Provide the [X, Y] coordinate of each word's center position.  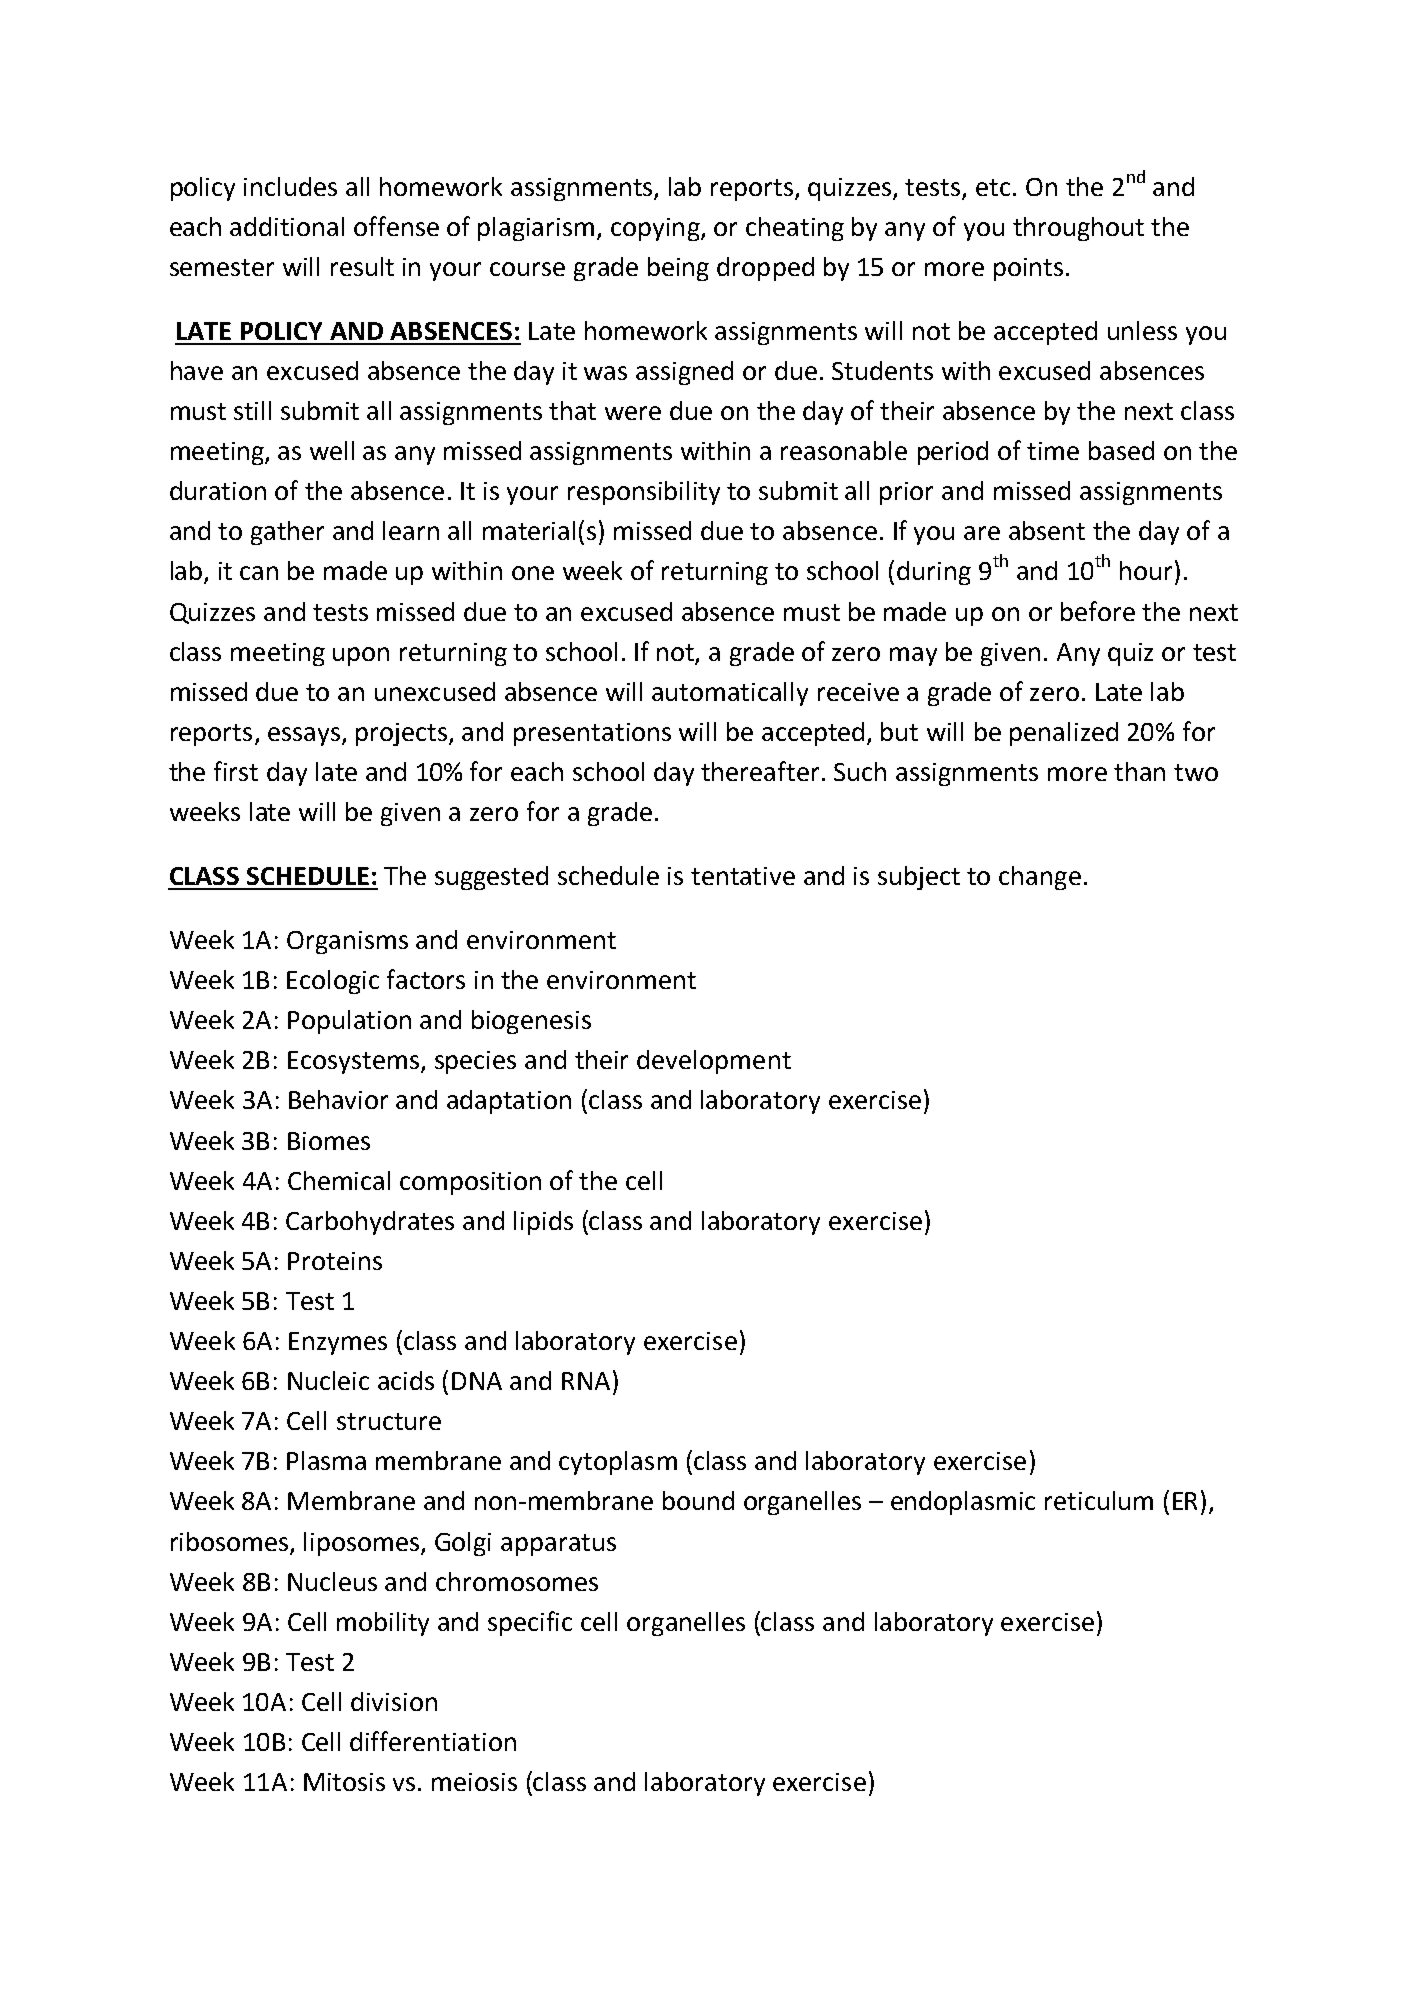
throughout [1078, 229]
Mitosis [344, 1782]
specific [530, 1623]
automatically [730, 694]
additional [287, 226]
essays [305, 736]
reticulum [1099, 1500]
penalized [1064, 734]
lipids [543, 1223]
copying [656, 229]
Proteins [335, 1261]
